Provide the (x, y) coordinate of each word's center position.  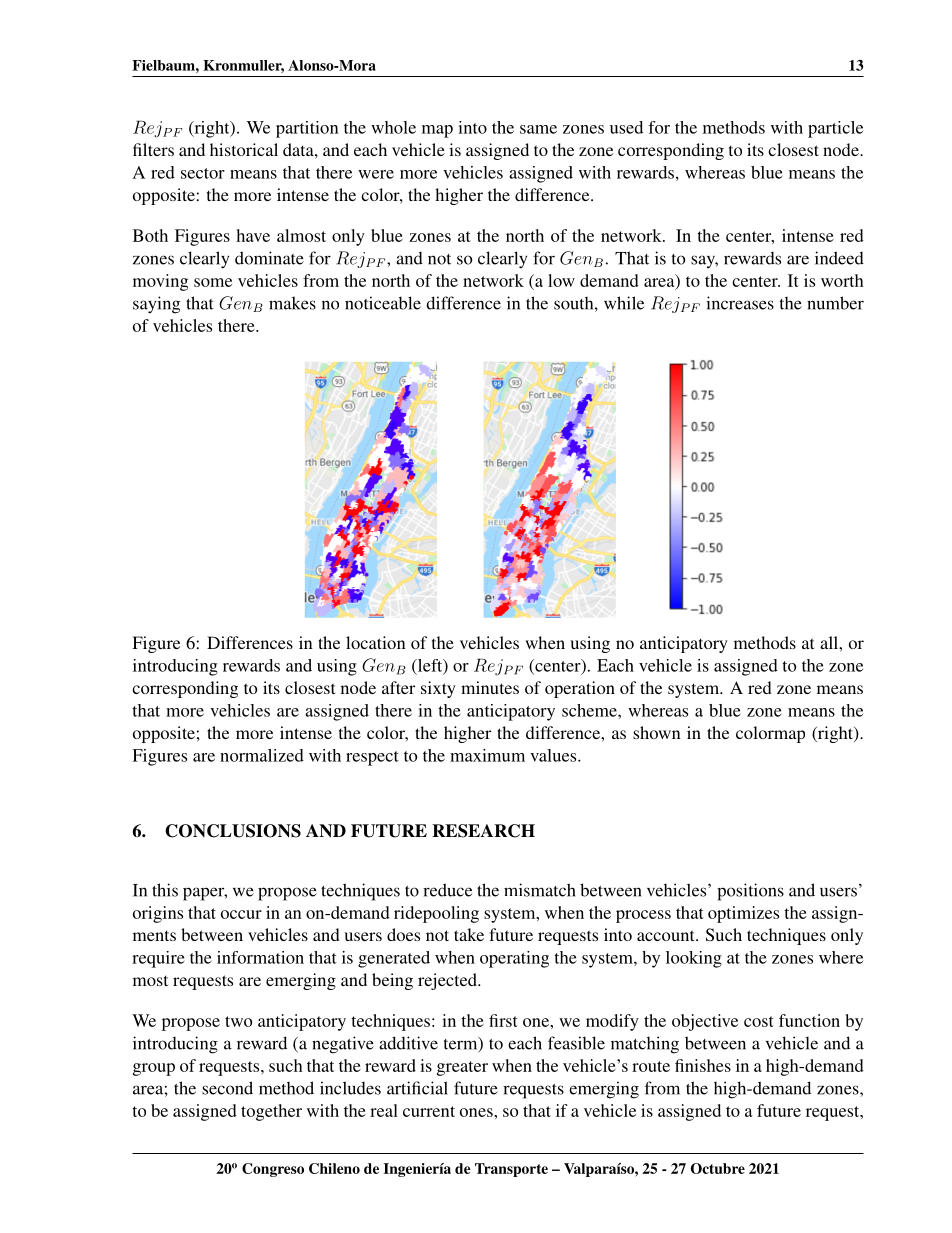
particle (835, 129)
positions (750, 892)
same (538, 129)
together (271, 1112)
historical (244, 149)
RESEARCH (483, 831)
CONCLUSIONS (233, 831)
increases (740, 303)
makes (292, 303)
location (375, 642)
